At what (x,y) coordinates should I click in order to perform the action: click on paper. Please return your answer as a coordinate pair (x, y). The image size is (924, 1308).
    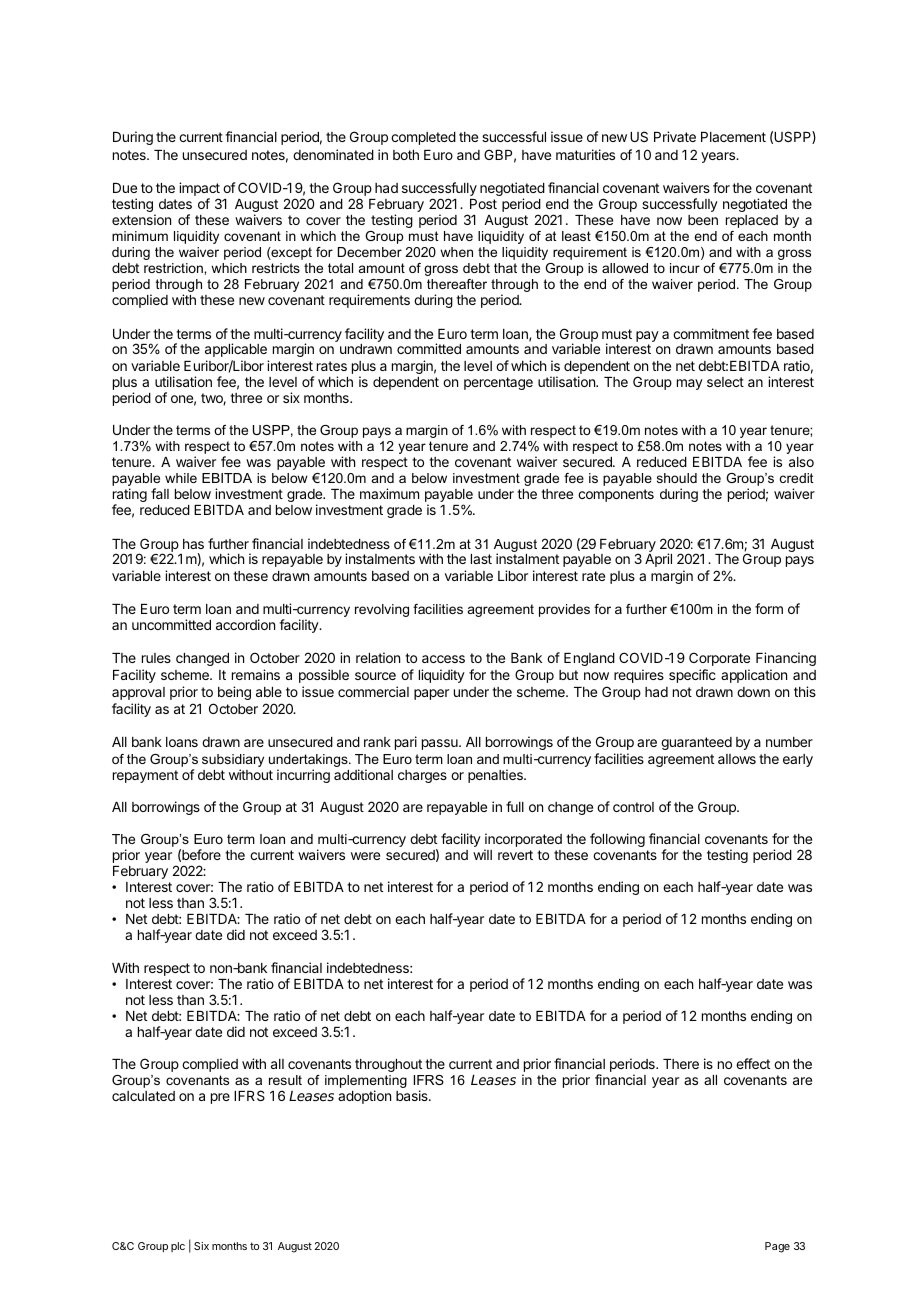
    Looking at the image, I should click on (431, 694).
